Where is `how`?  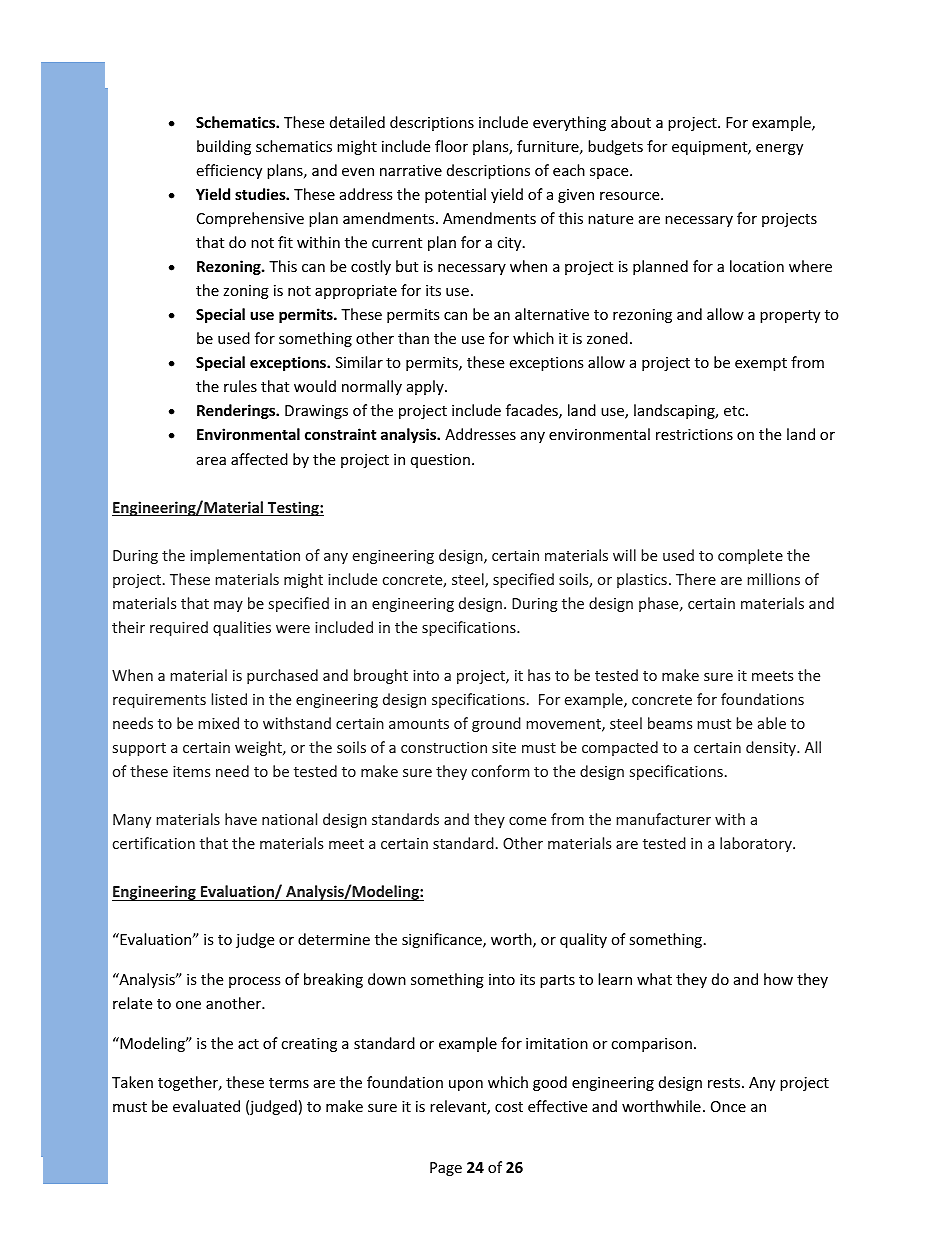
how is located at coordinates (778, 979).
